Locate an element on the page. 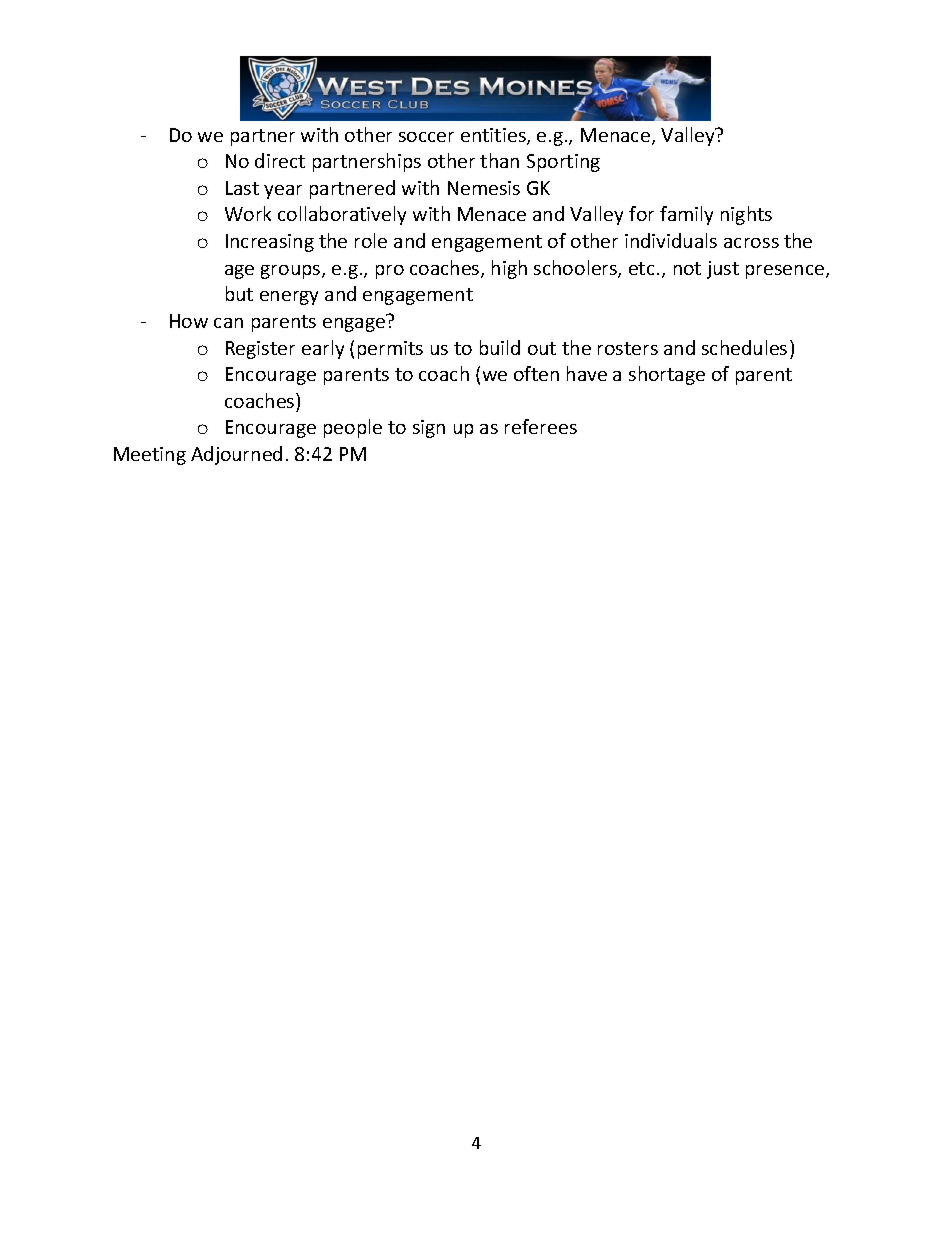 This page has height=1233, width=952. role is located at coordinates (371, 240).
